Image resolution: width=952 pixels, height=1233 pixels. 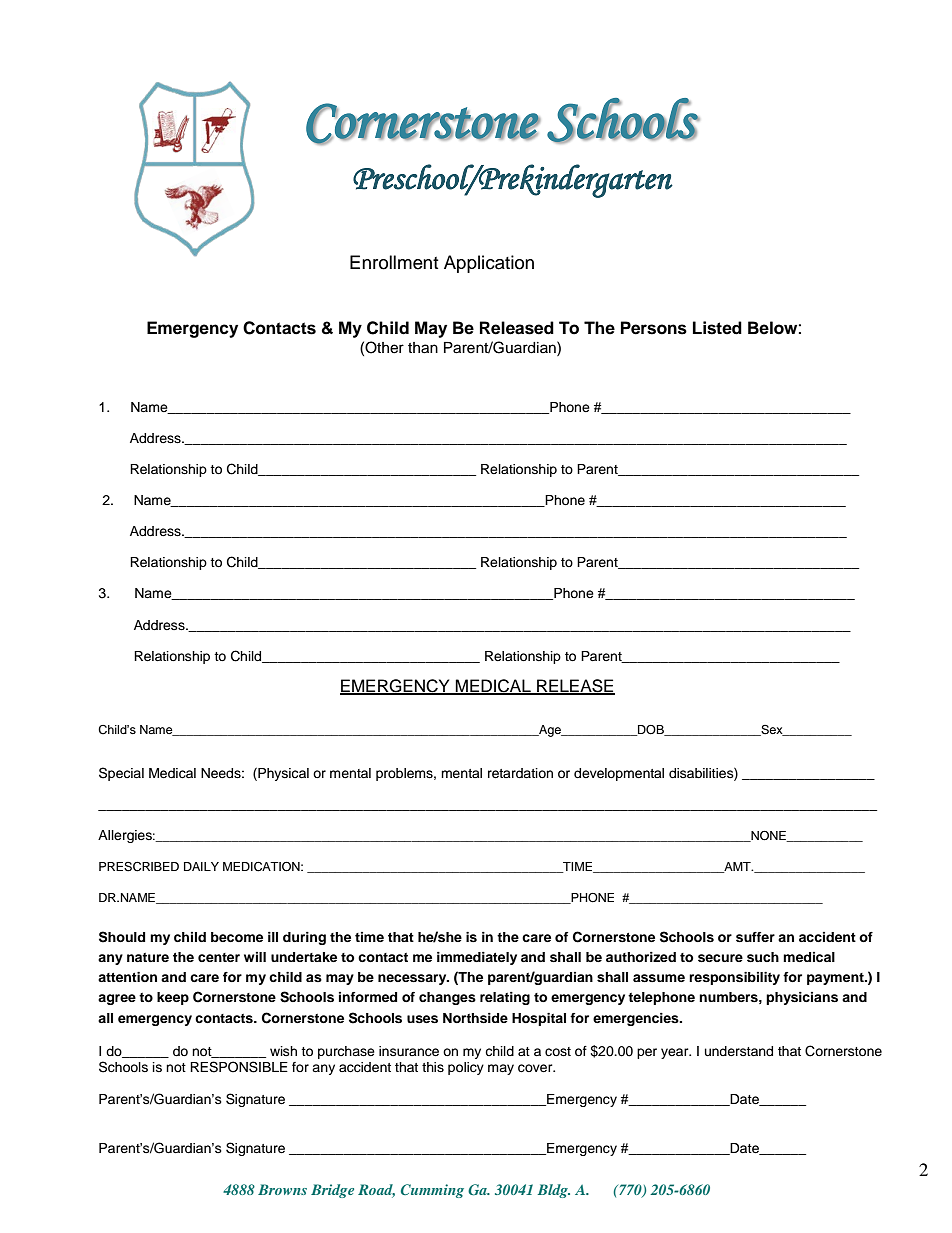 I want to click on Special, so click(x=121, y=774).
